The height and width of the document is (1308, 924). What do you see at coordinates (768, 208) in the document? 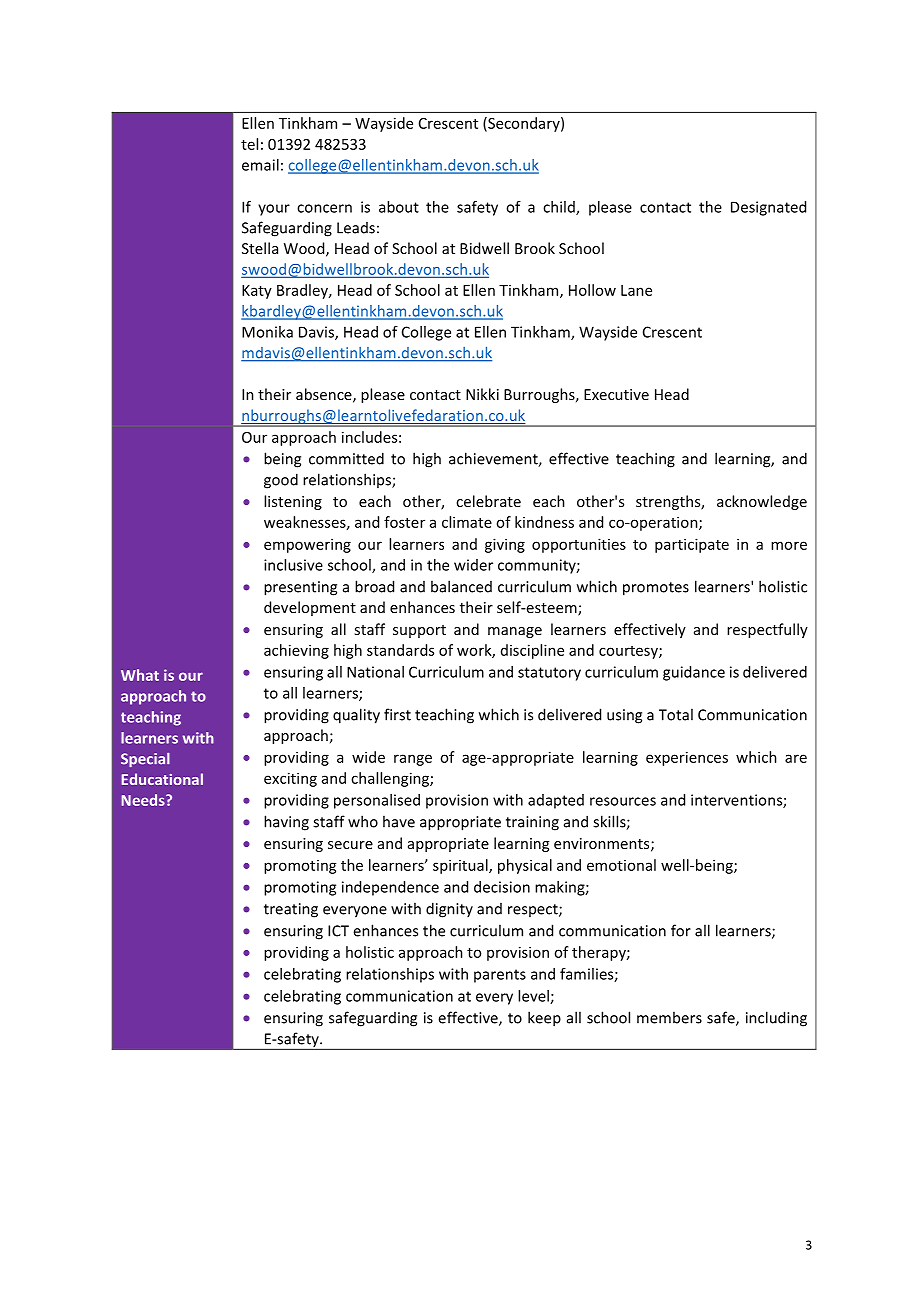
I see `Designated` at bounding box center [768, 208].
